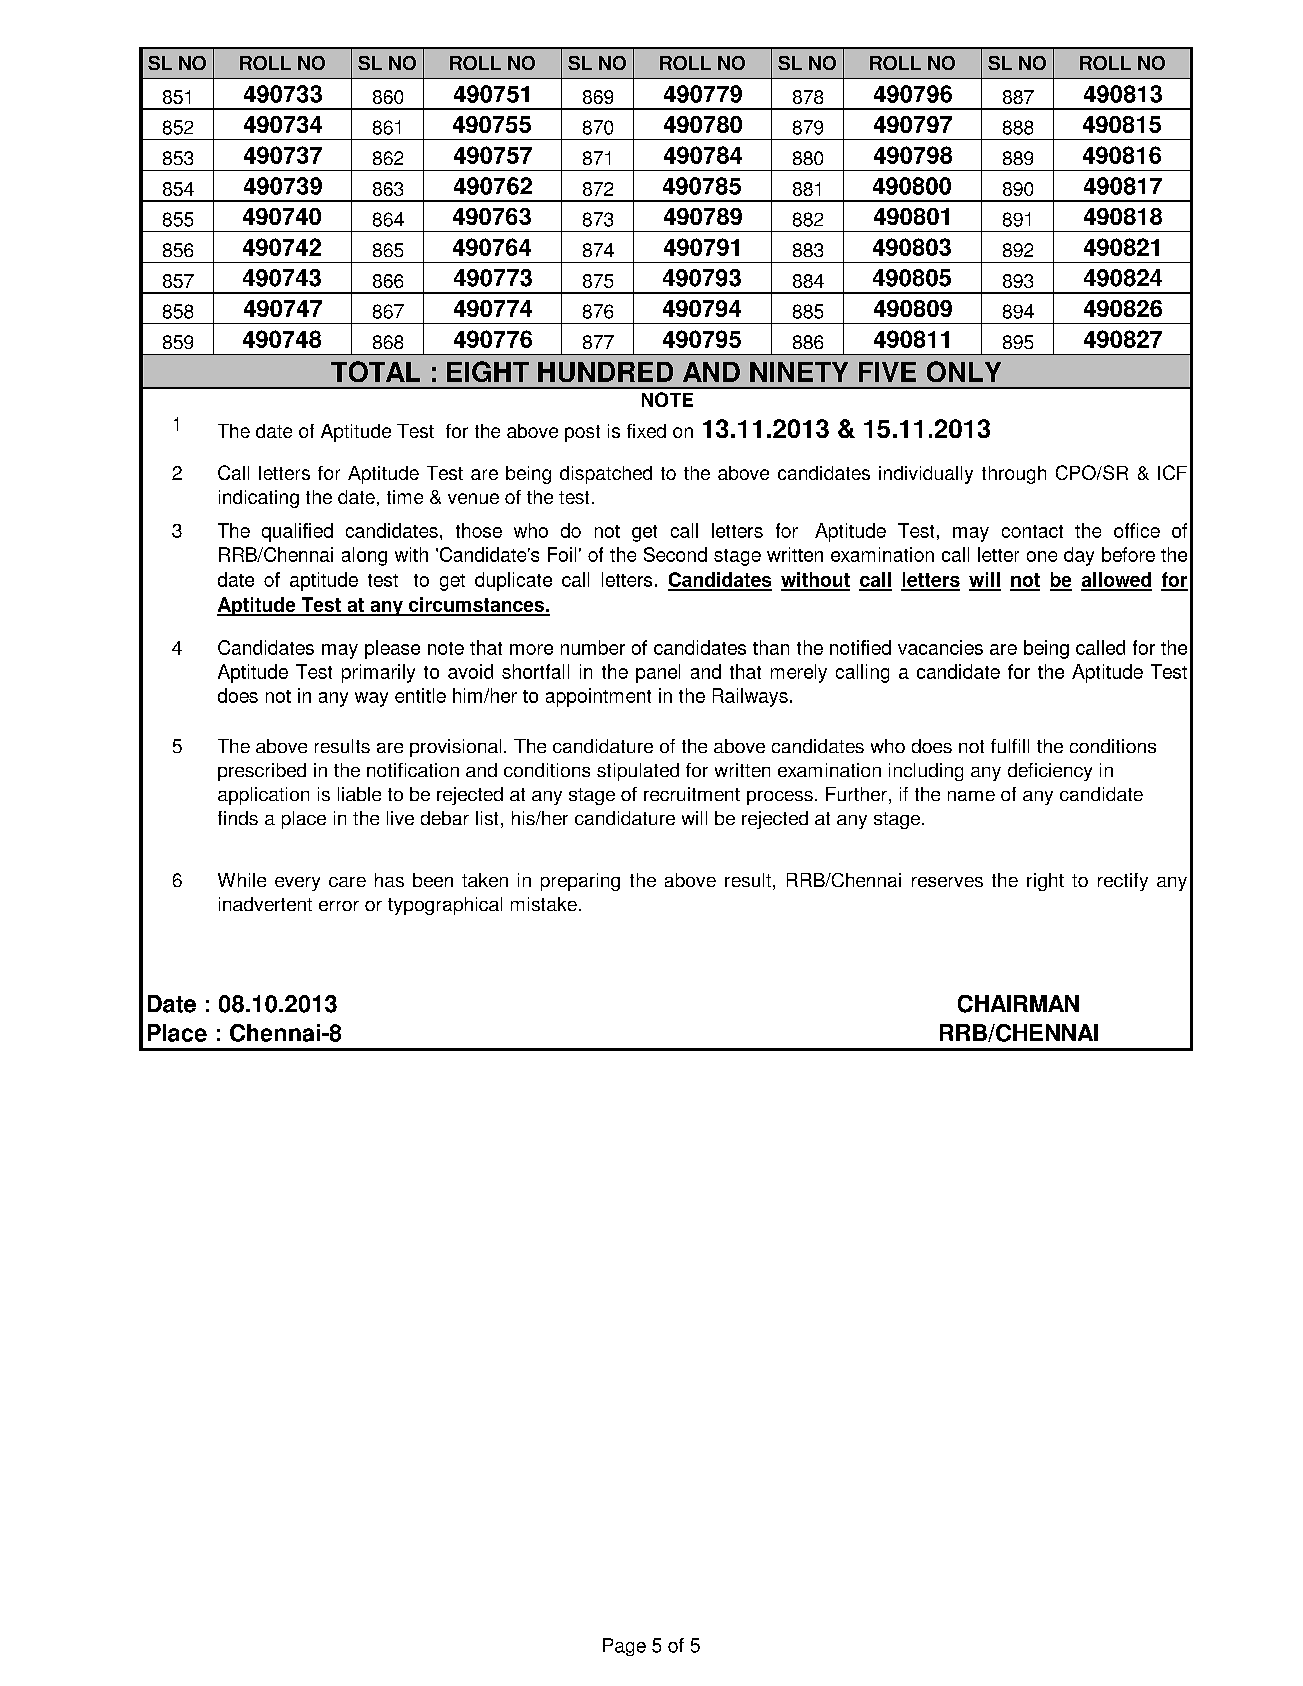 The image size is (1303, 1686). I want to click on Railways, so click(750, 697).
